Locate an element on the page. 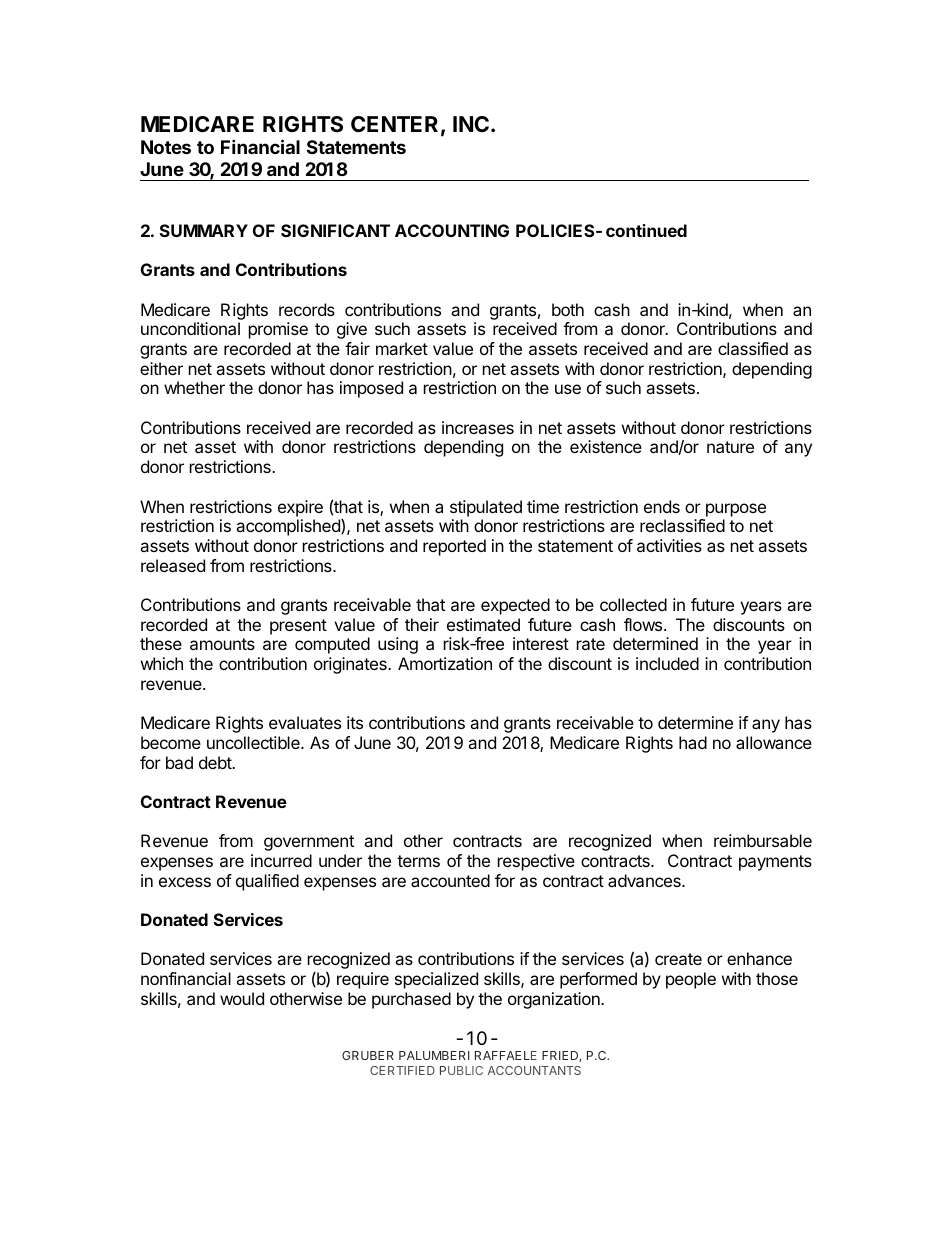 The width and height of the page is (952, 1233). CENTER is located at coordinates (394, 124).
